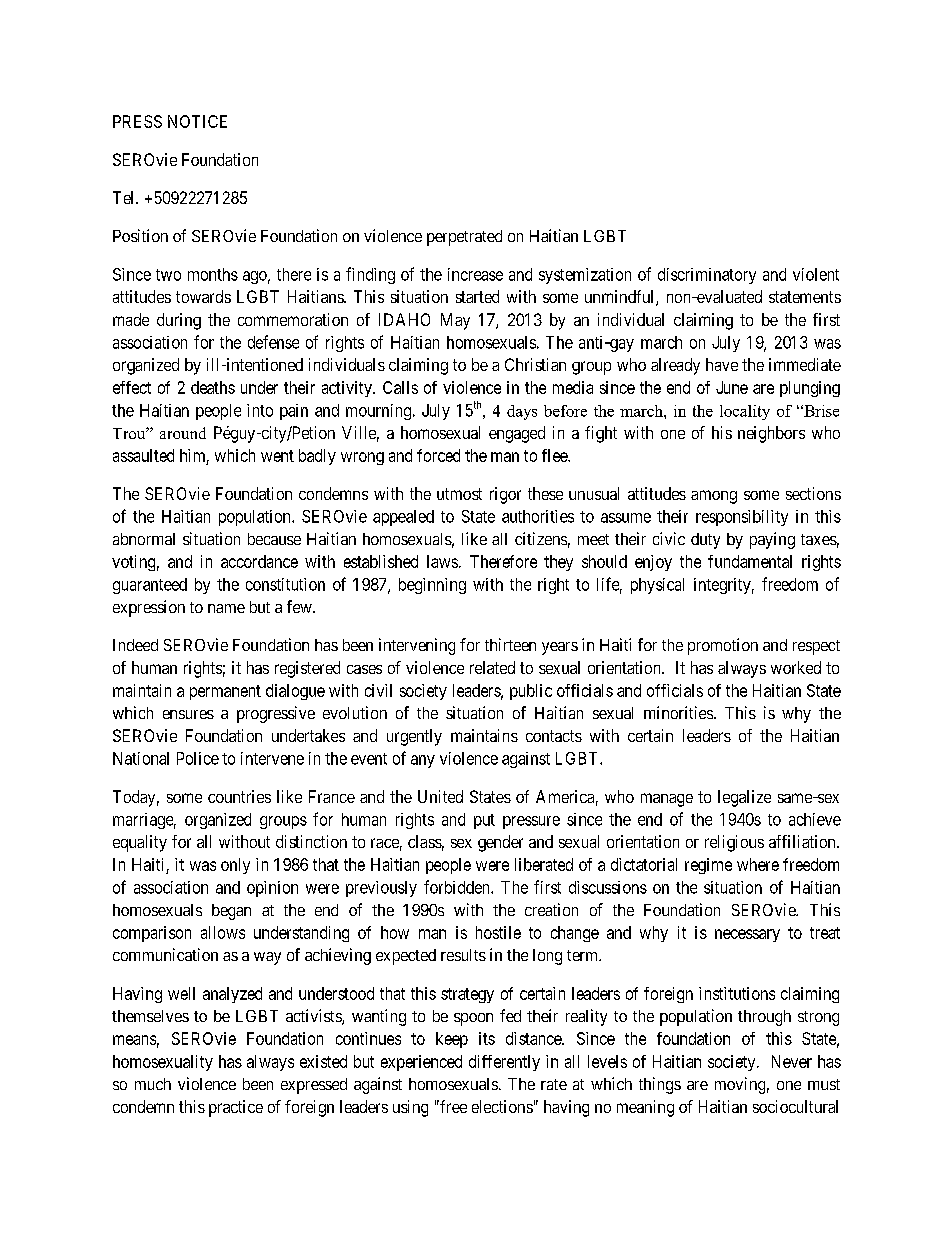 The height and width of the document is (1233, 952). What do you see at coordinates (231, 912) in the document?
I see `began` at bounding box center [231, 912].
